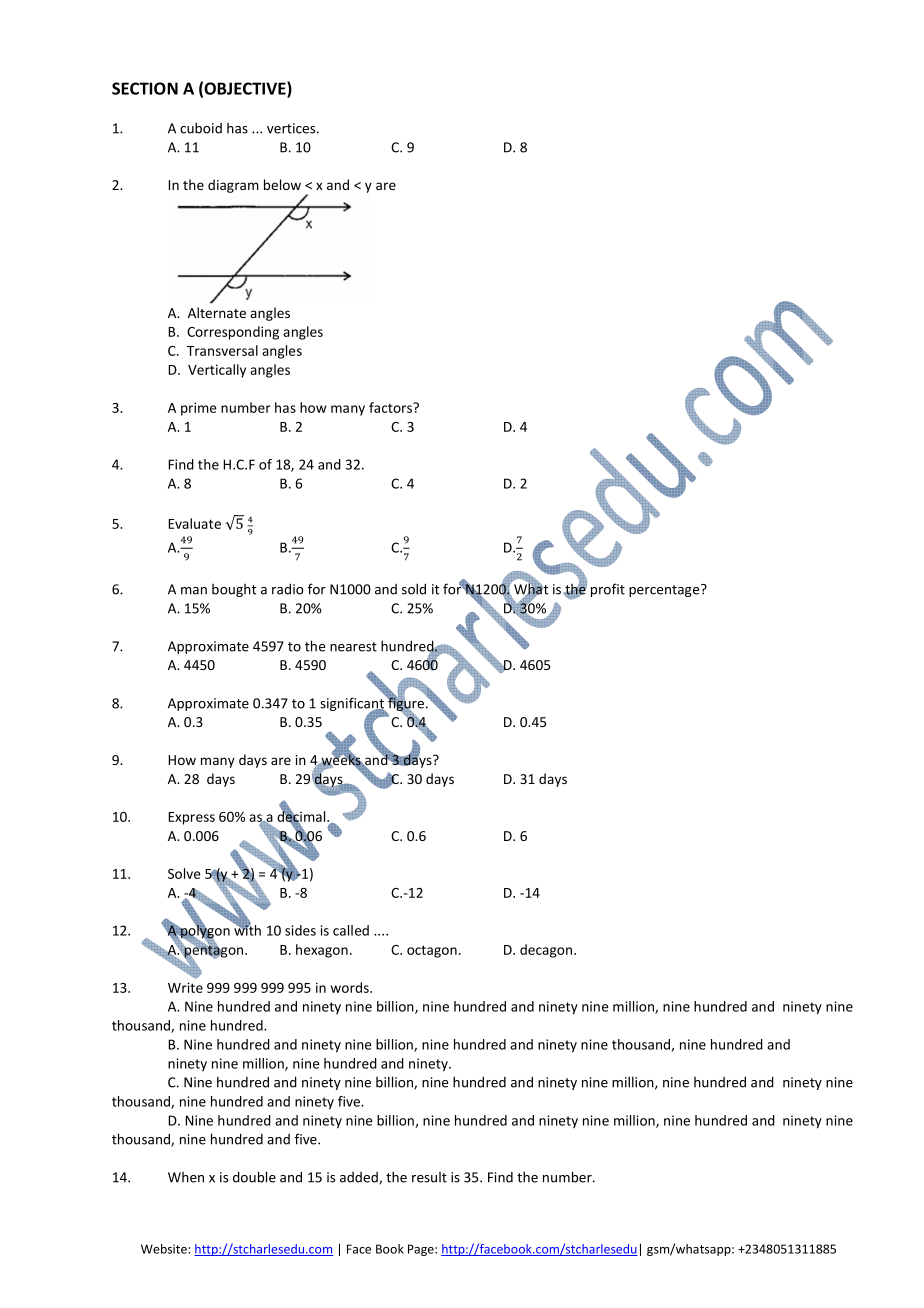  What do you see at coordinates (429, 1177) in the image?
I see `result` at bounding box center [429, 1177].
